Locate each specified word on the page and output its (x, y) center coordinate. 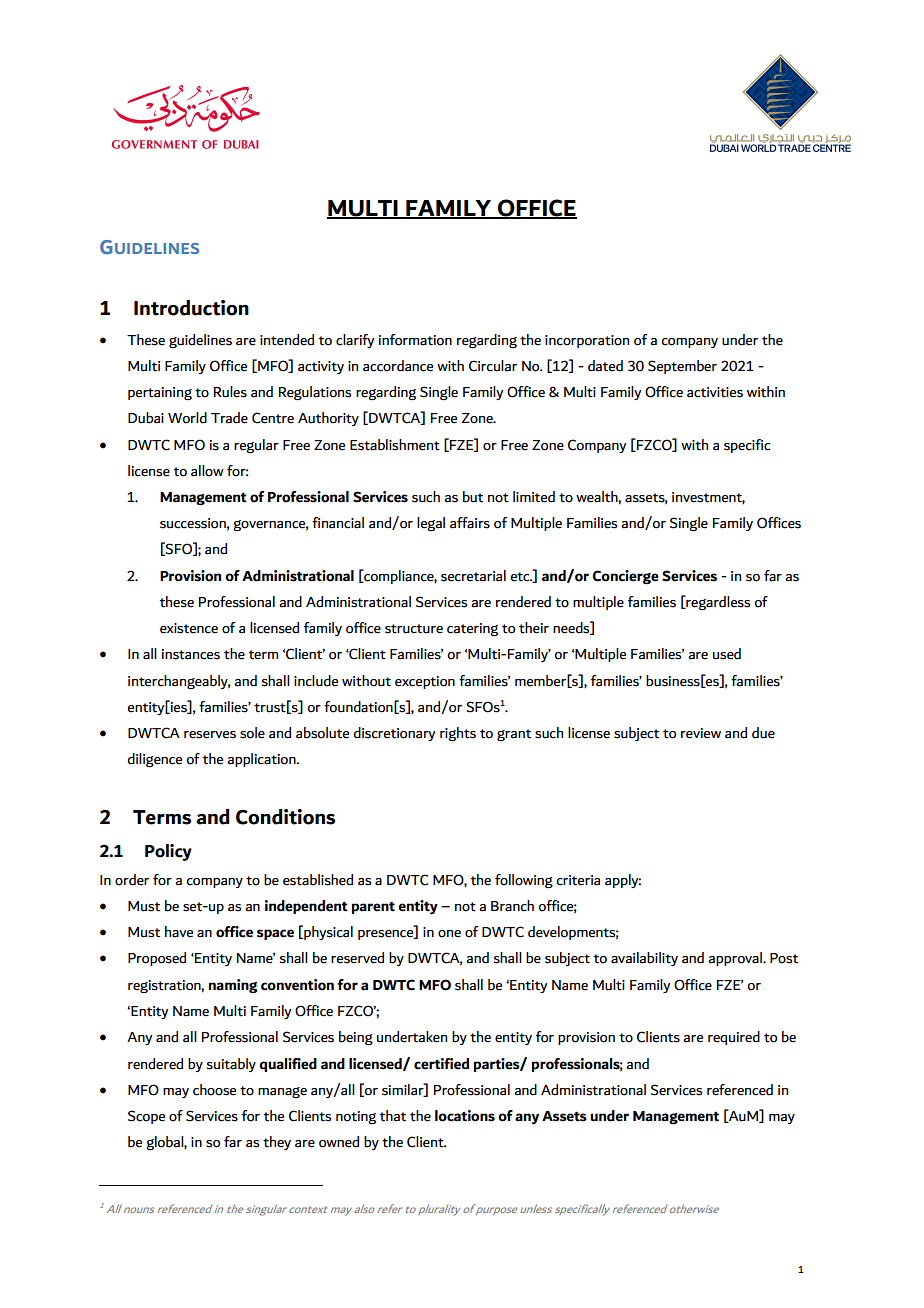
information (415, 340)
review (701, 733)
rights (458, 734)
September (682, 367)
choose (214, 1090)
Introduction (191, 308)
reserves (210, 735)
